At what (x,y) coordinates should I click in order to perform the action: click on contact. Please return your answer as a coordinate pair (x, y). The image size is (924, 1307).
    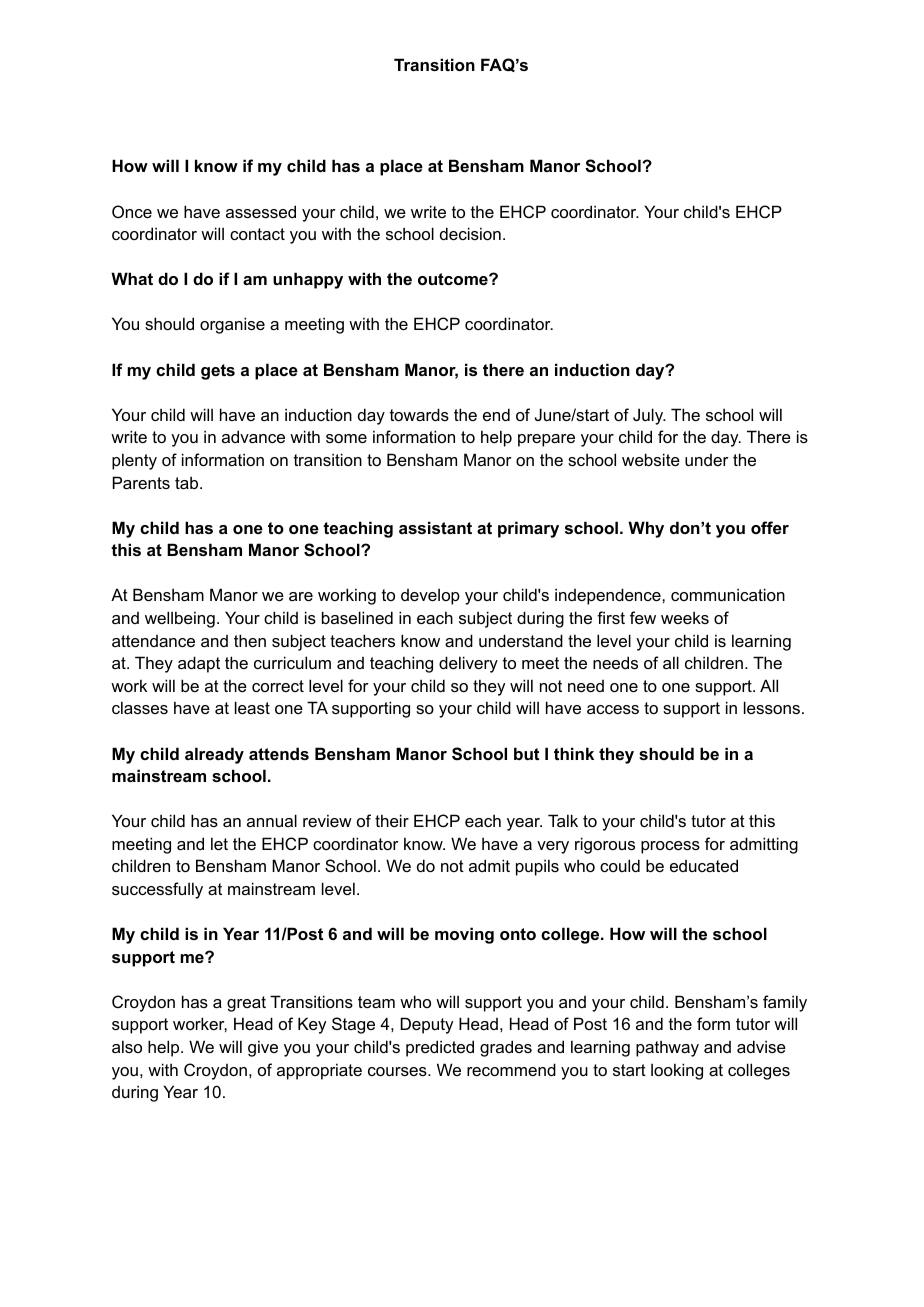
    Looking at the image, I should click on (257, 234).
